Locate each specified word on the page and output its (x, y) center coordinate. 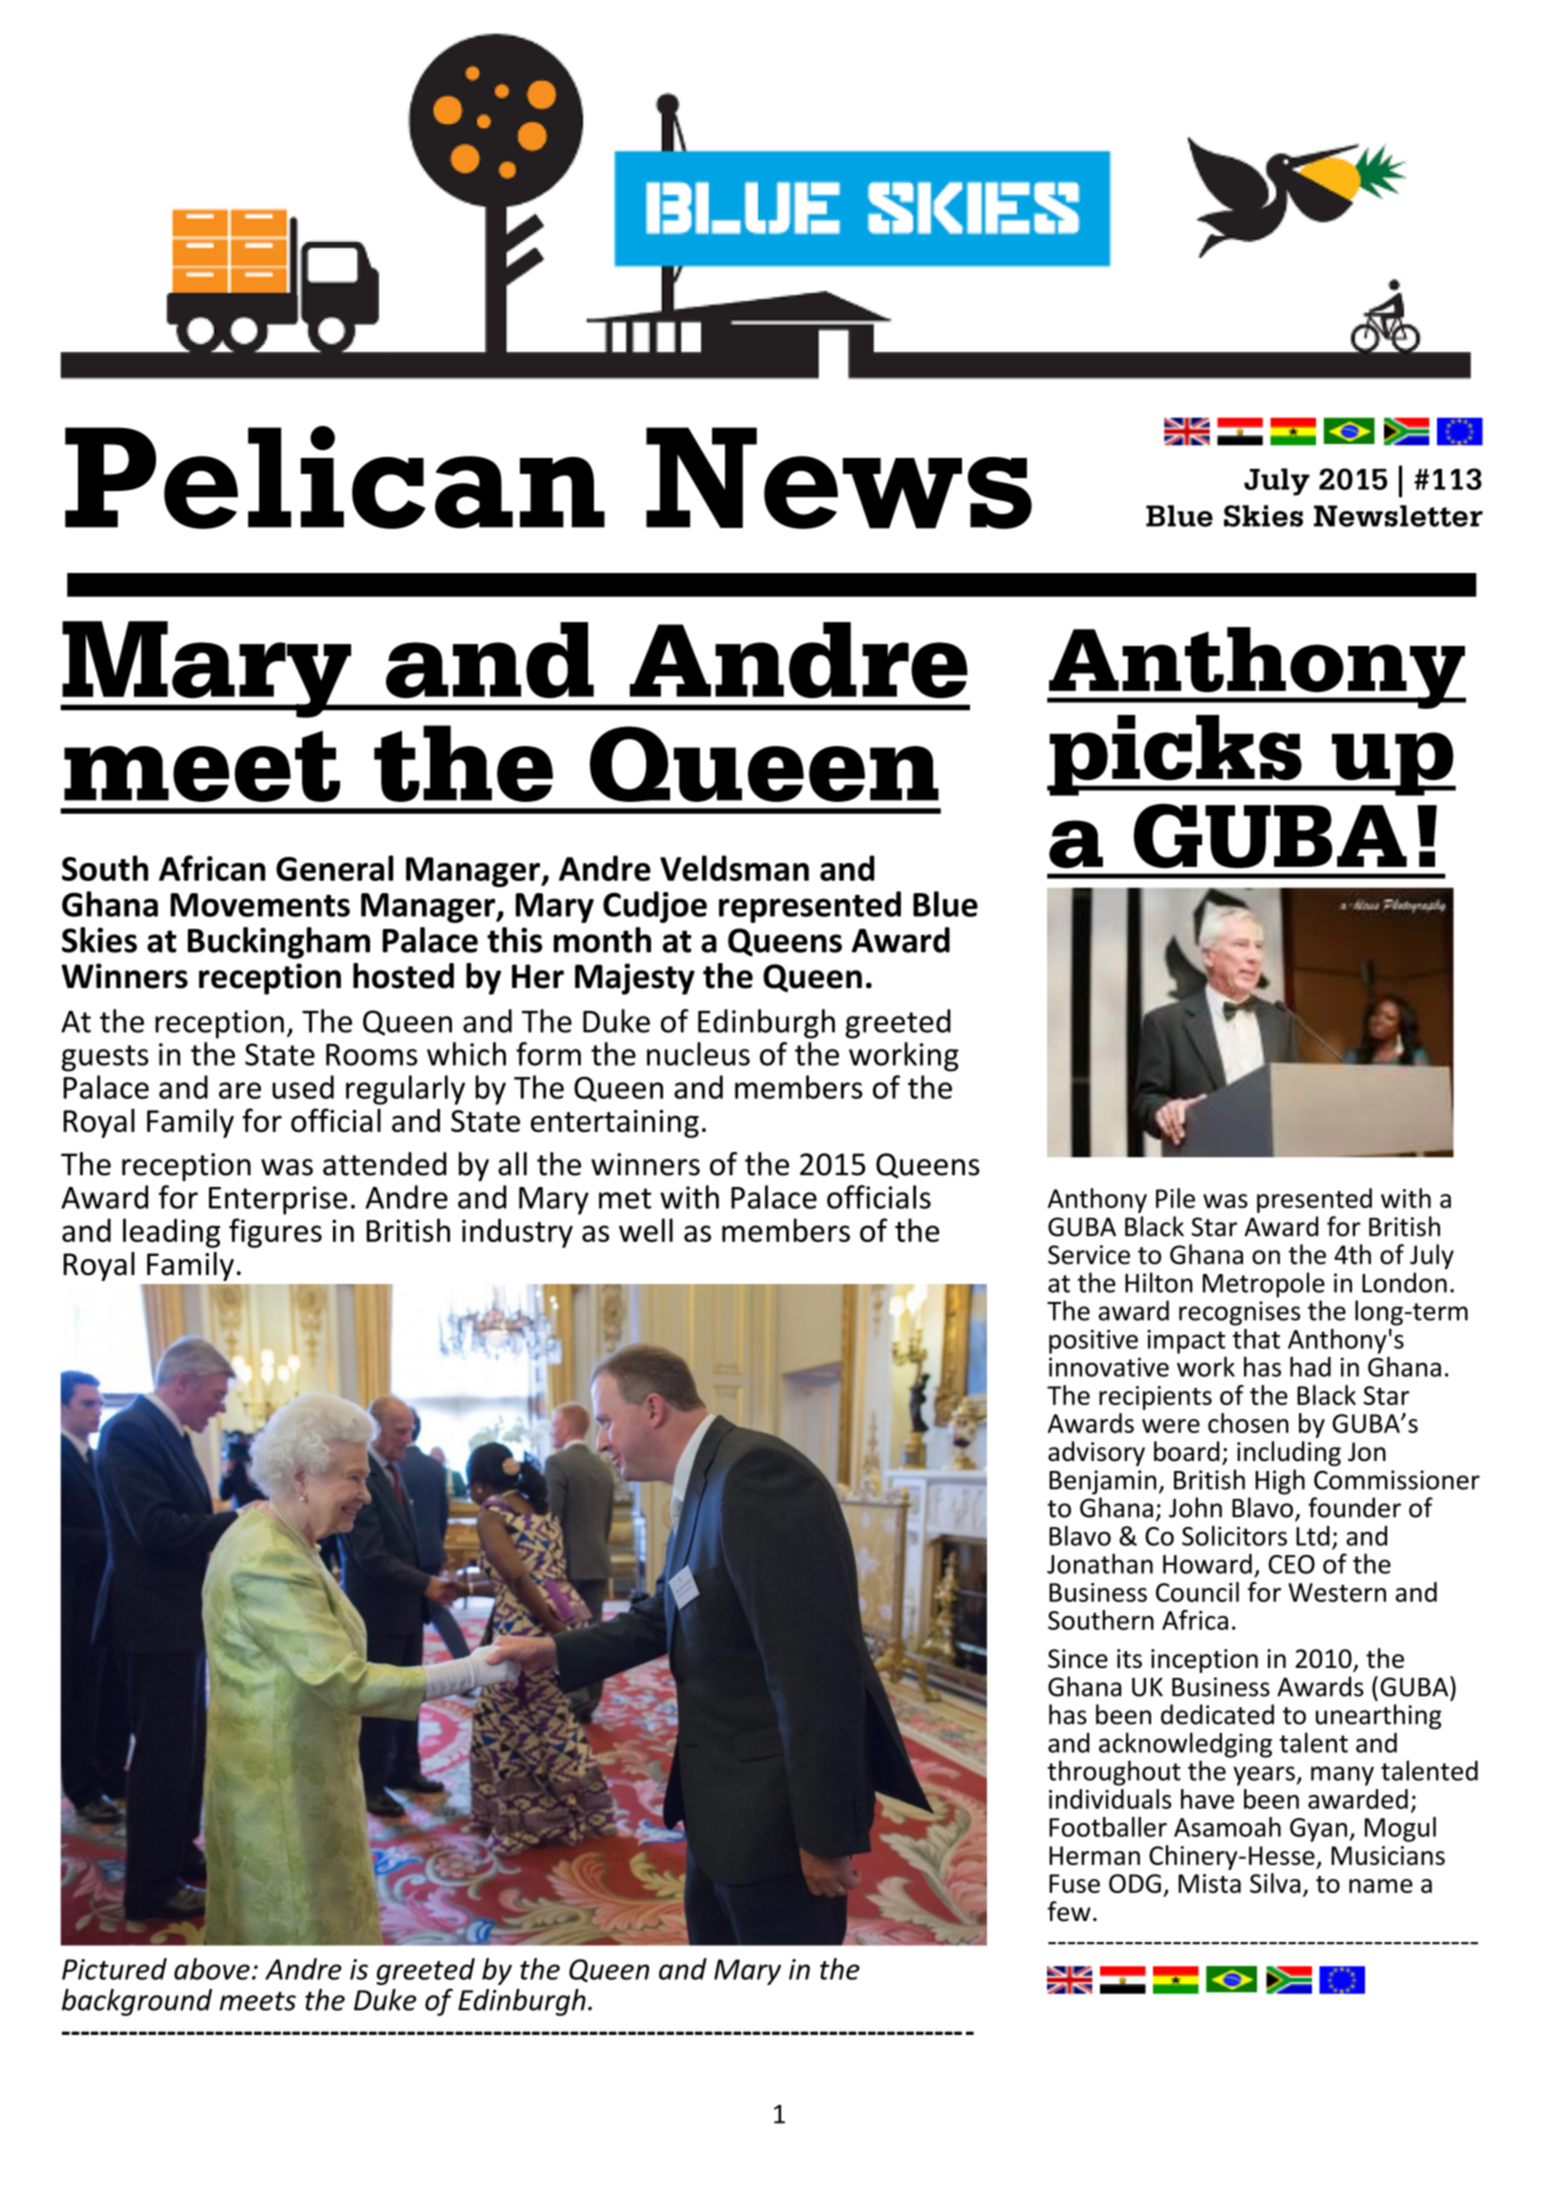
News (839, 478)
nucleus (698, 1054)
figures (275, 1233)
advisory (1096, 1453)
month (602, 940)
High (1280, 1482)
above (212, 1969)
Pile (1175, 1198)
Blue (945, 904)
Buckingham (279, 943)
